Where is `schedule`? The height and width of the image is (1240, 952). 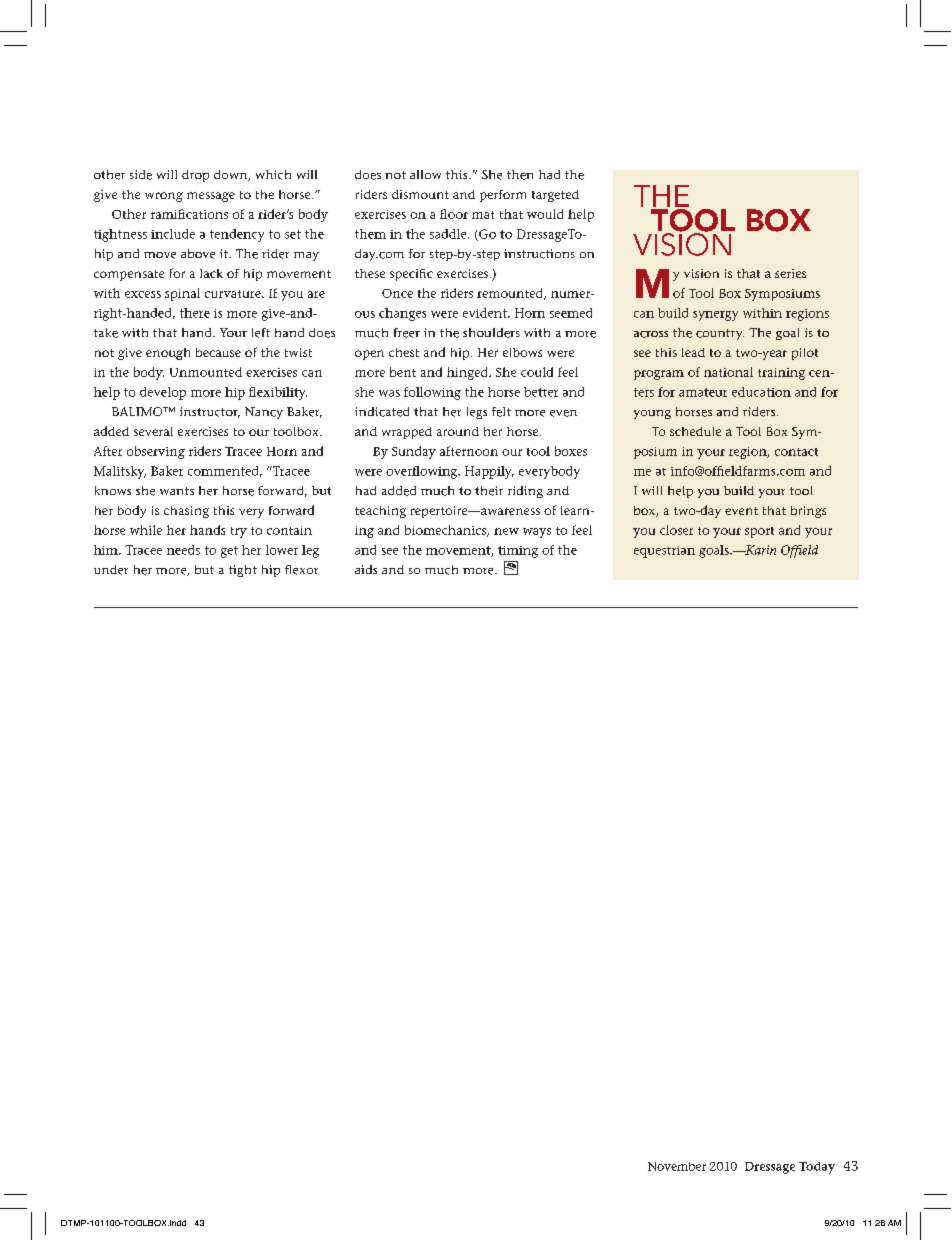 schedule is located at coordinates (695, 431).
